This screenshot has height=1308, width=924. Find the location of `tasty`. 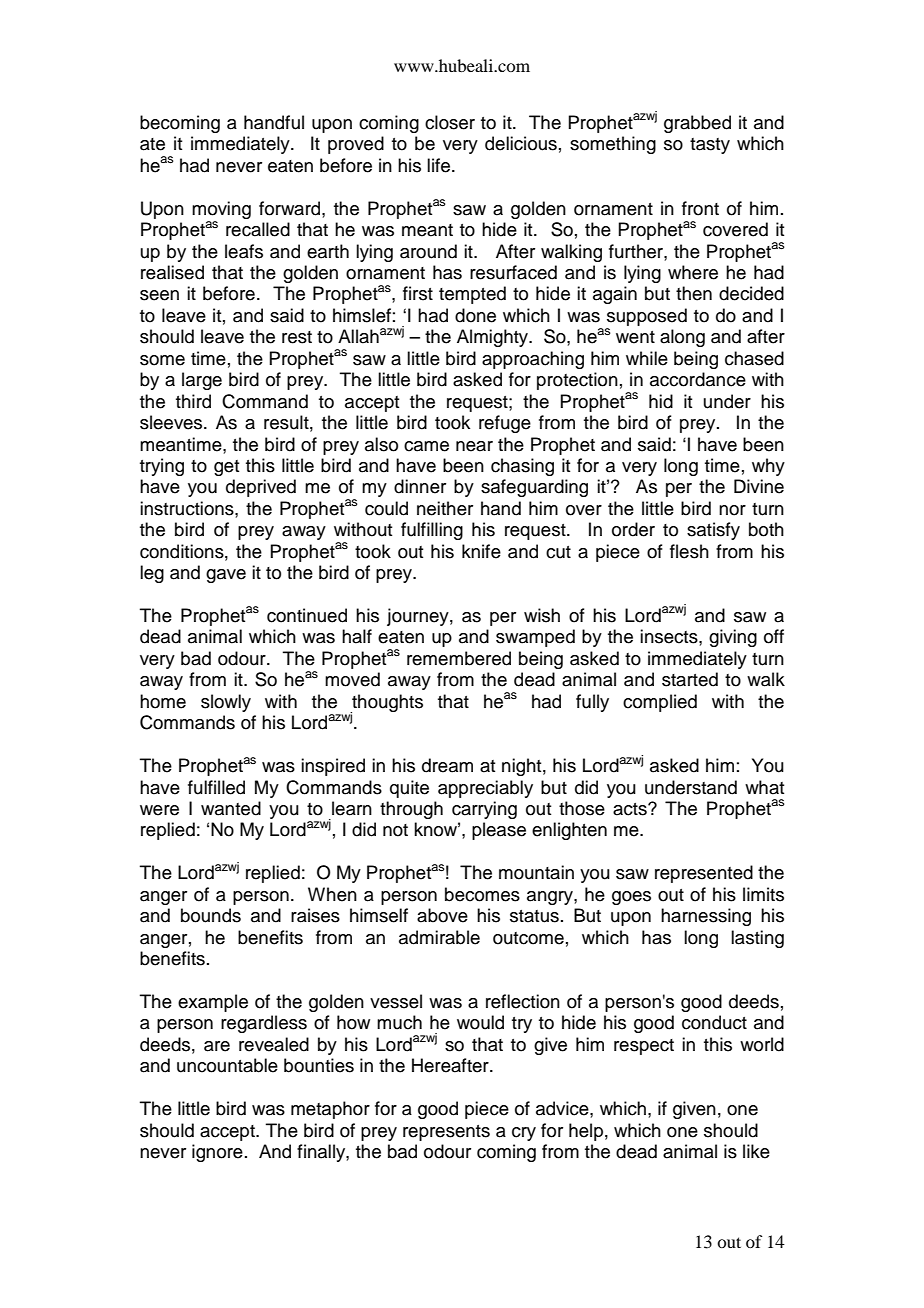

tasty is located at coordinates (710, 146).
